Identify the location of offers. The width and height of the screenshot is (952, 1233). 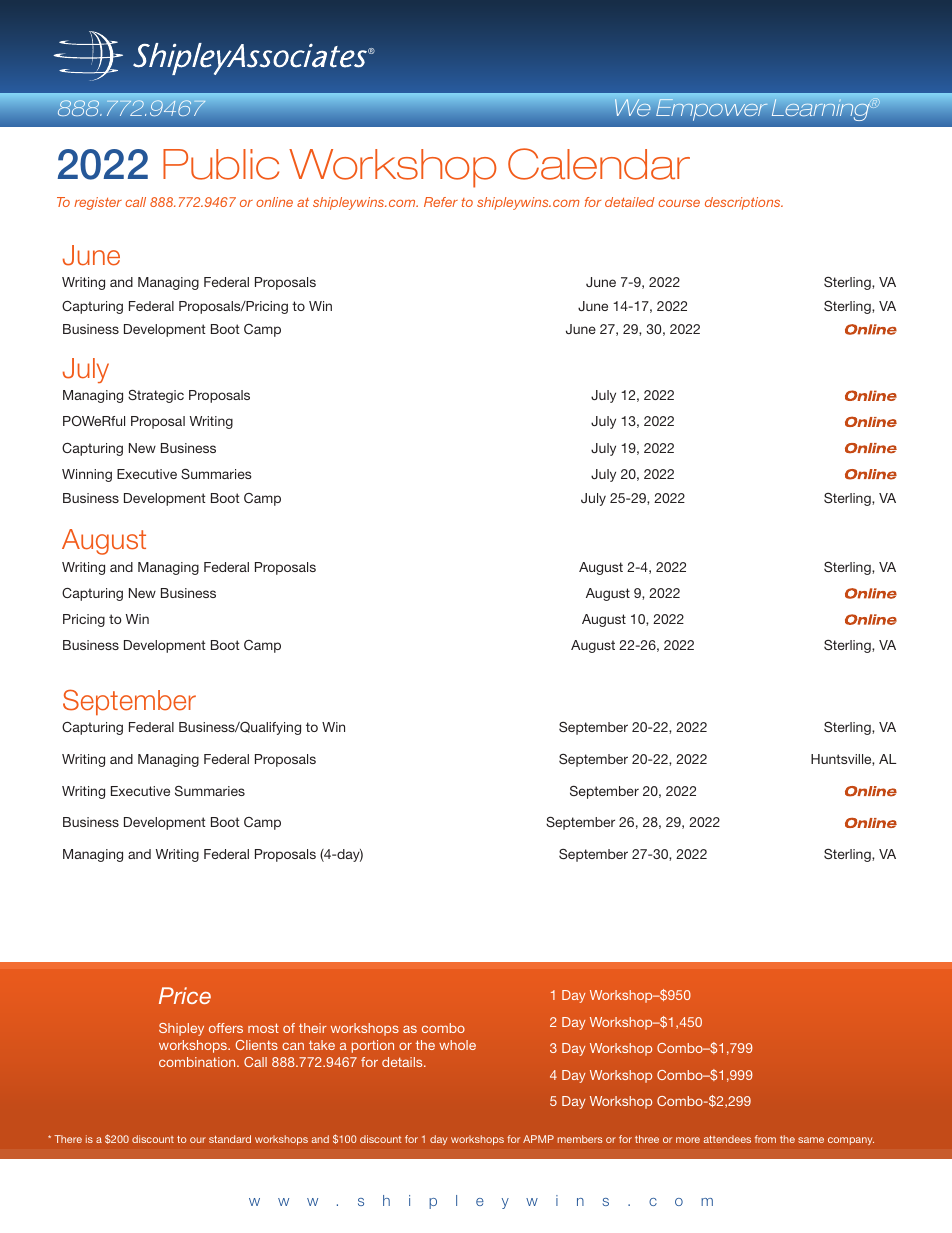
(226, 1028).
